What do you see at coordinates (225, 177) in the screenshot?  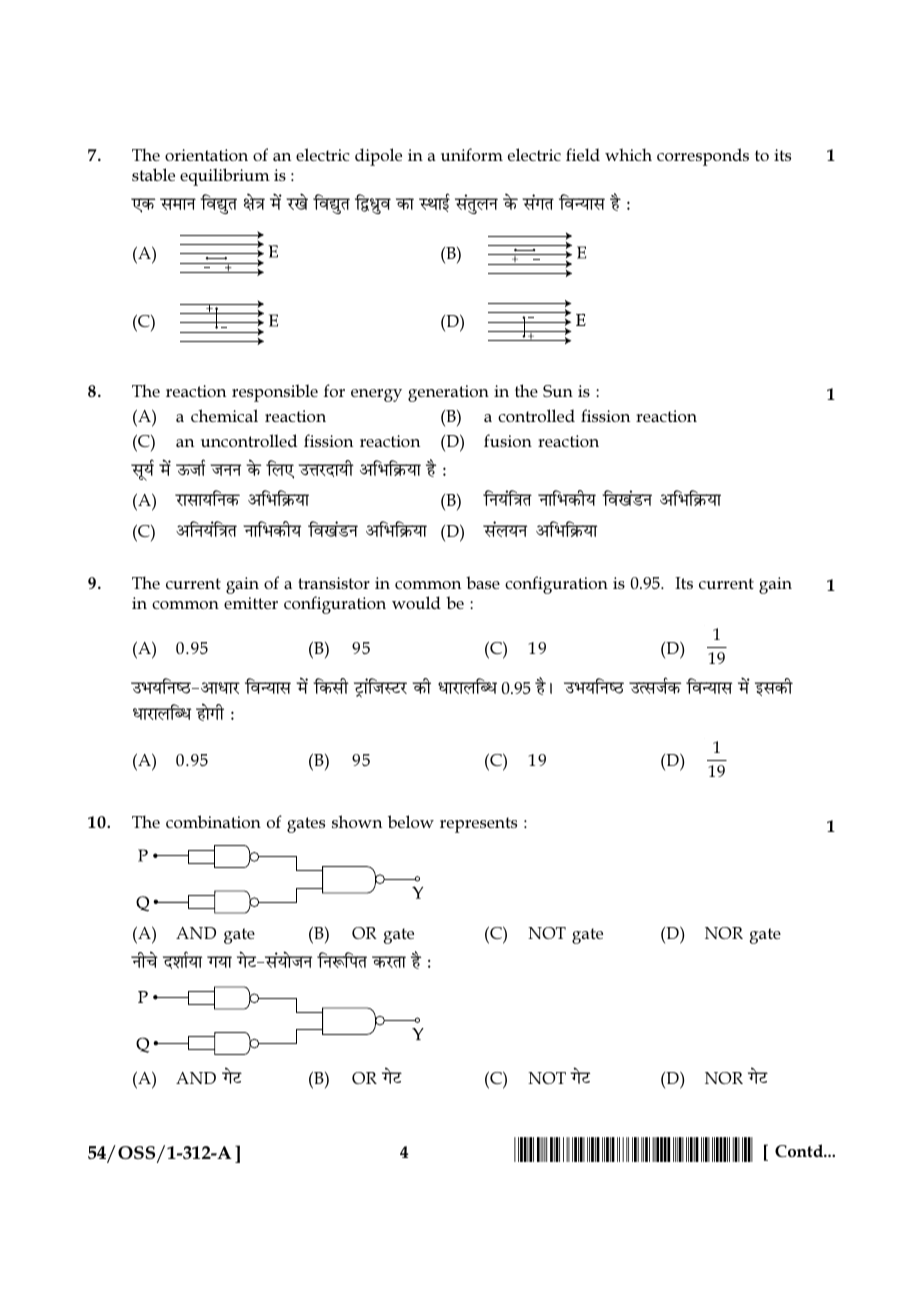 I see `equilibrium` at bounding box center [225, 177].
